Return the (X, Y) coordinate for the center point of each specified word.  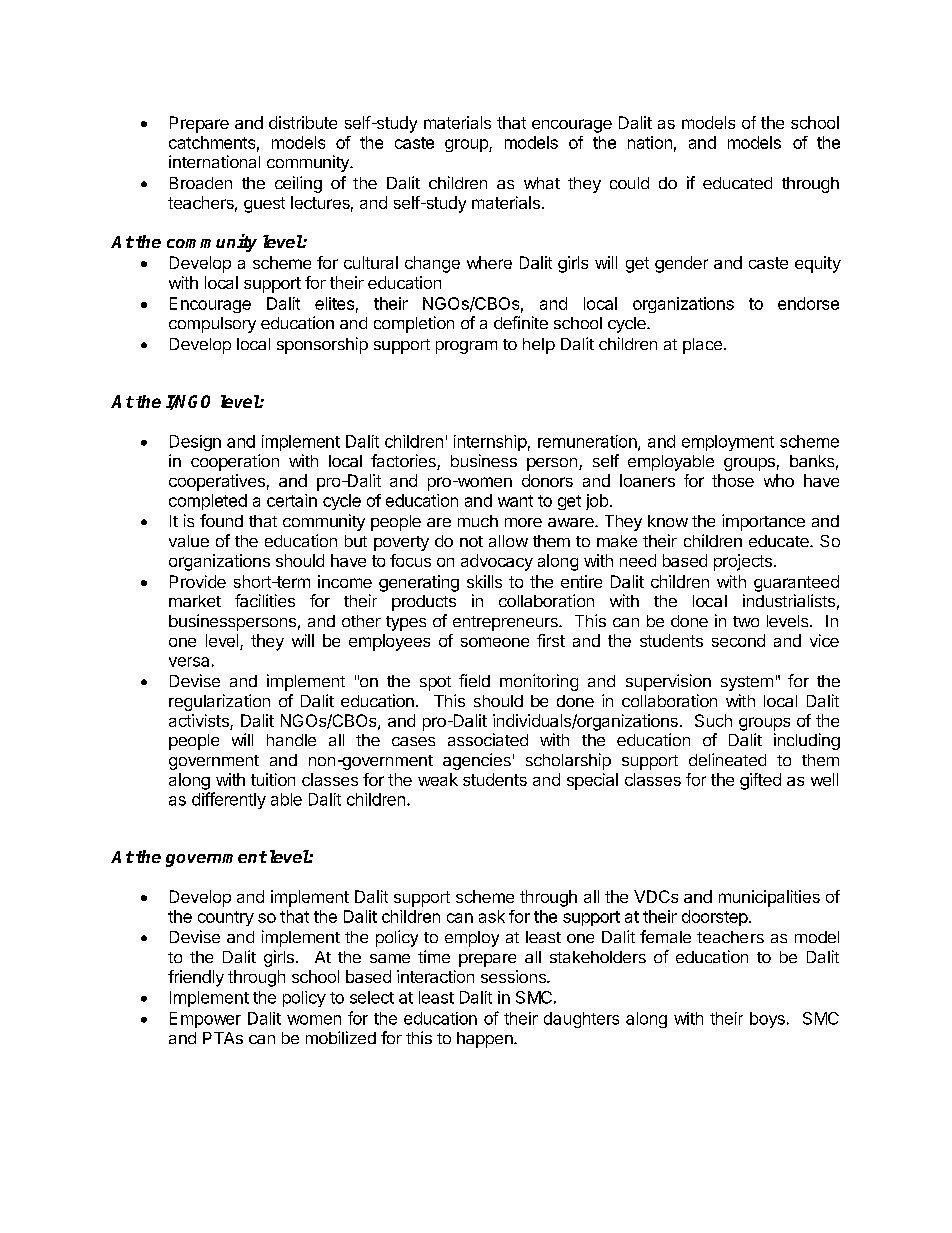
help (539, 346)
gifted (760, 781)
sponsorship (322, 345)
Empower (205, 1020)
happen (486, 1040)
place (702, 346)
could (629, 183)
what (542, 183)
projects (743, 562)
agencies (477, 761)
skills (484, 581)
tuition (273, 779)
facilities (265, 600)
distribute (303, 122)
